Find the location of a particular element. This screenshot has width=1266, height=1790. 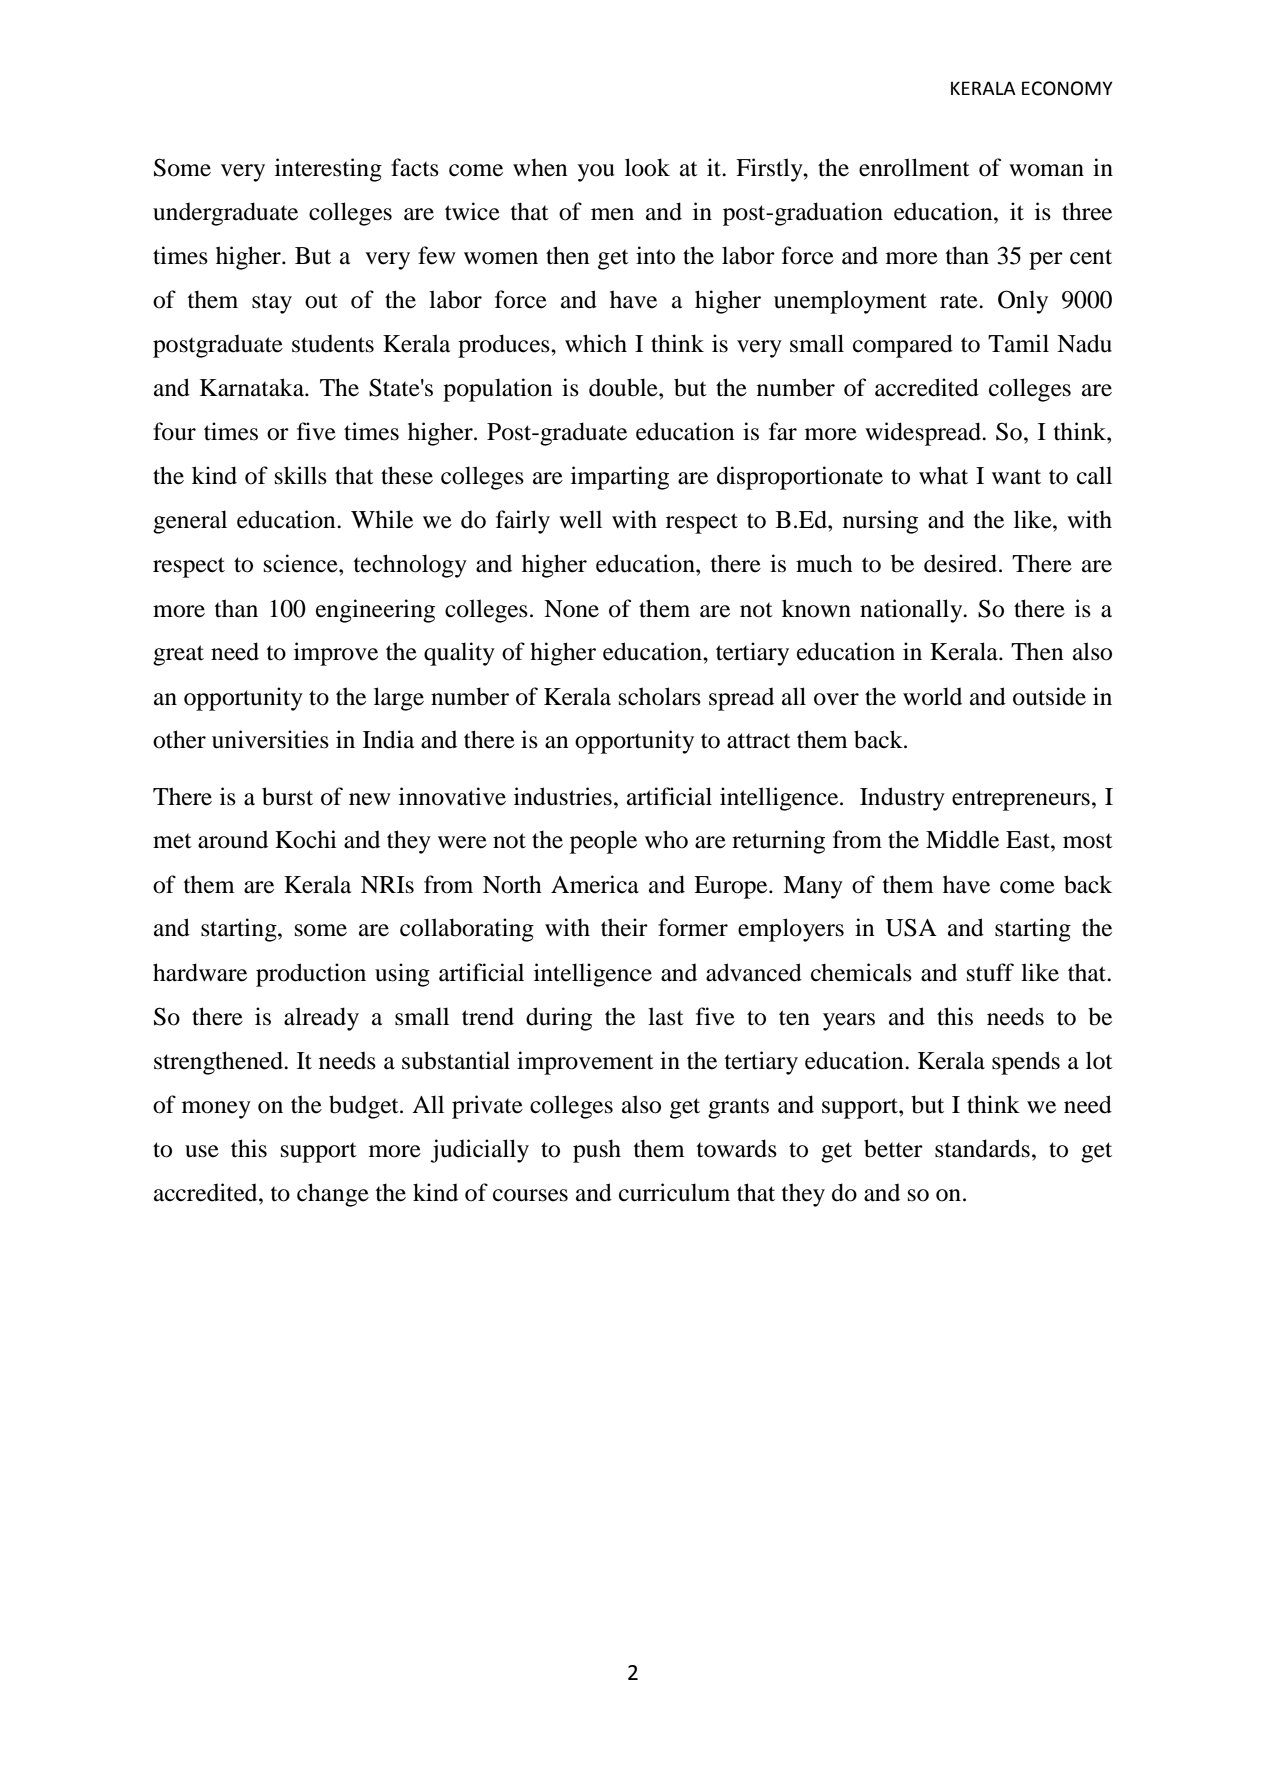

change is located at coordinates (333, 1195).
